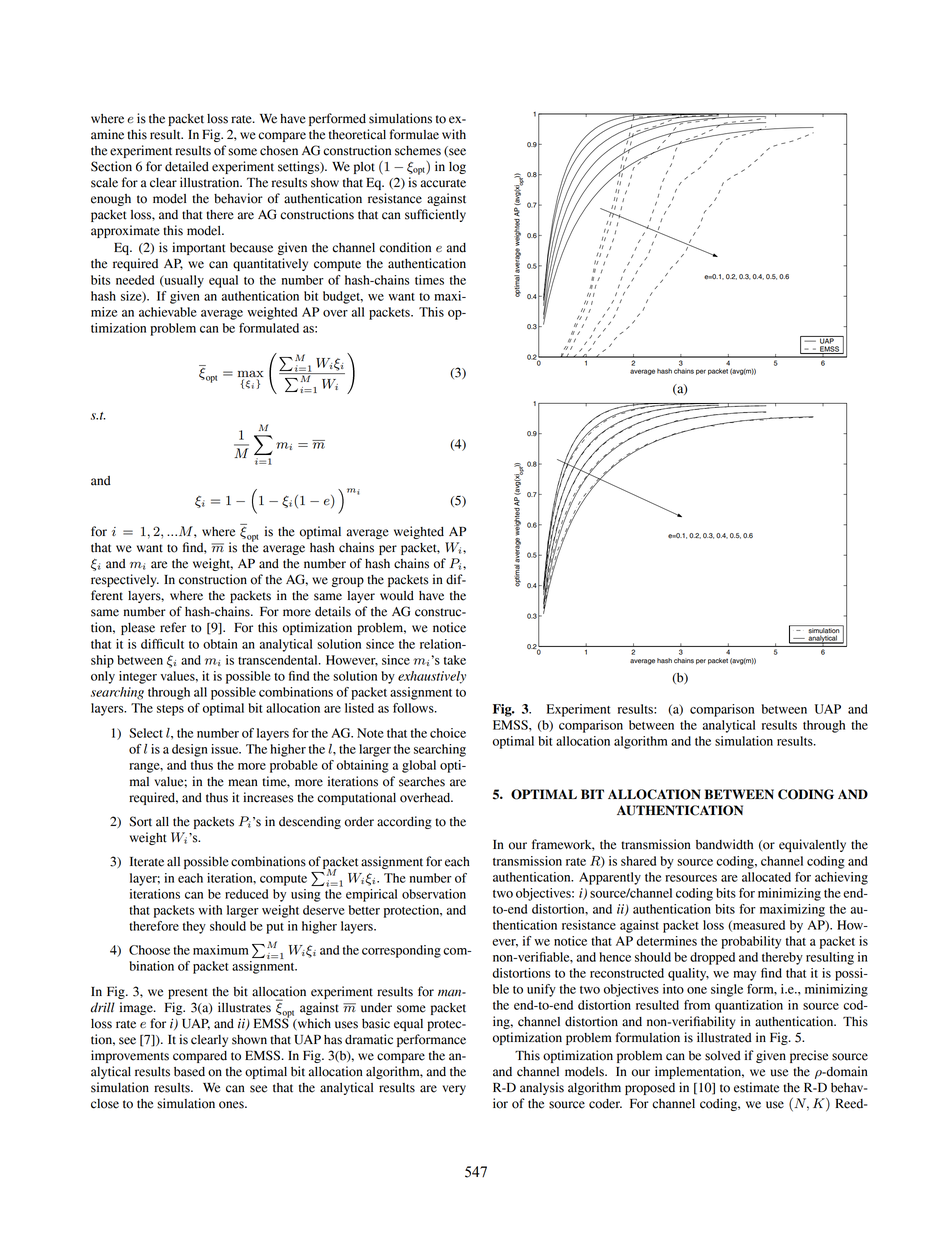 The image size is (952, 1233). I want to click on searches, so click(422, 782).
